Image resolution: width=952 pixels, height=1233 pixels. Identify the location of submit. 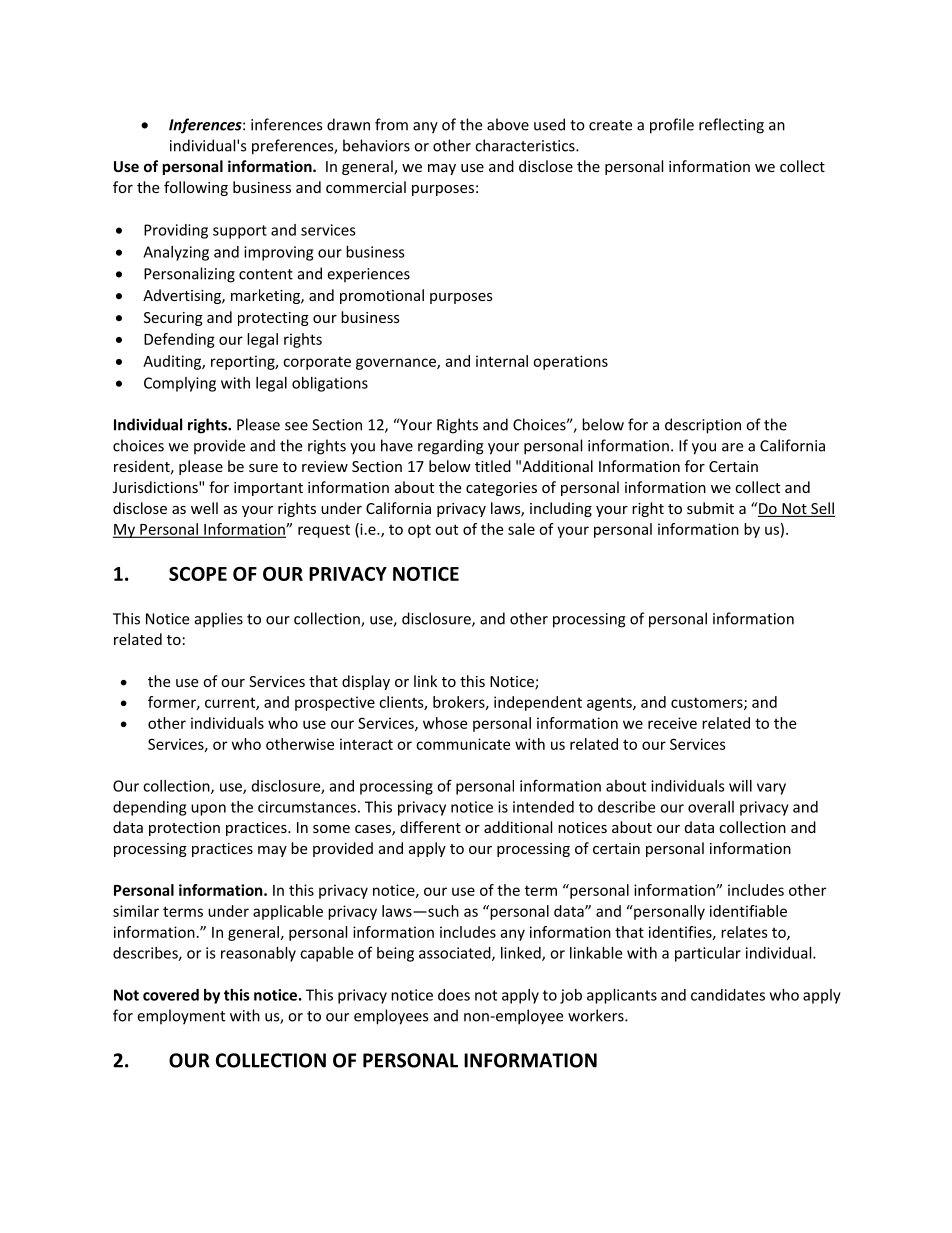
(710, 508).
